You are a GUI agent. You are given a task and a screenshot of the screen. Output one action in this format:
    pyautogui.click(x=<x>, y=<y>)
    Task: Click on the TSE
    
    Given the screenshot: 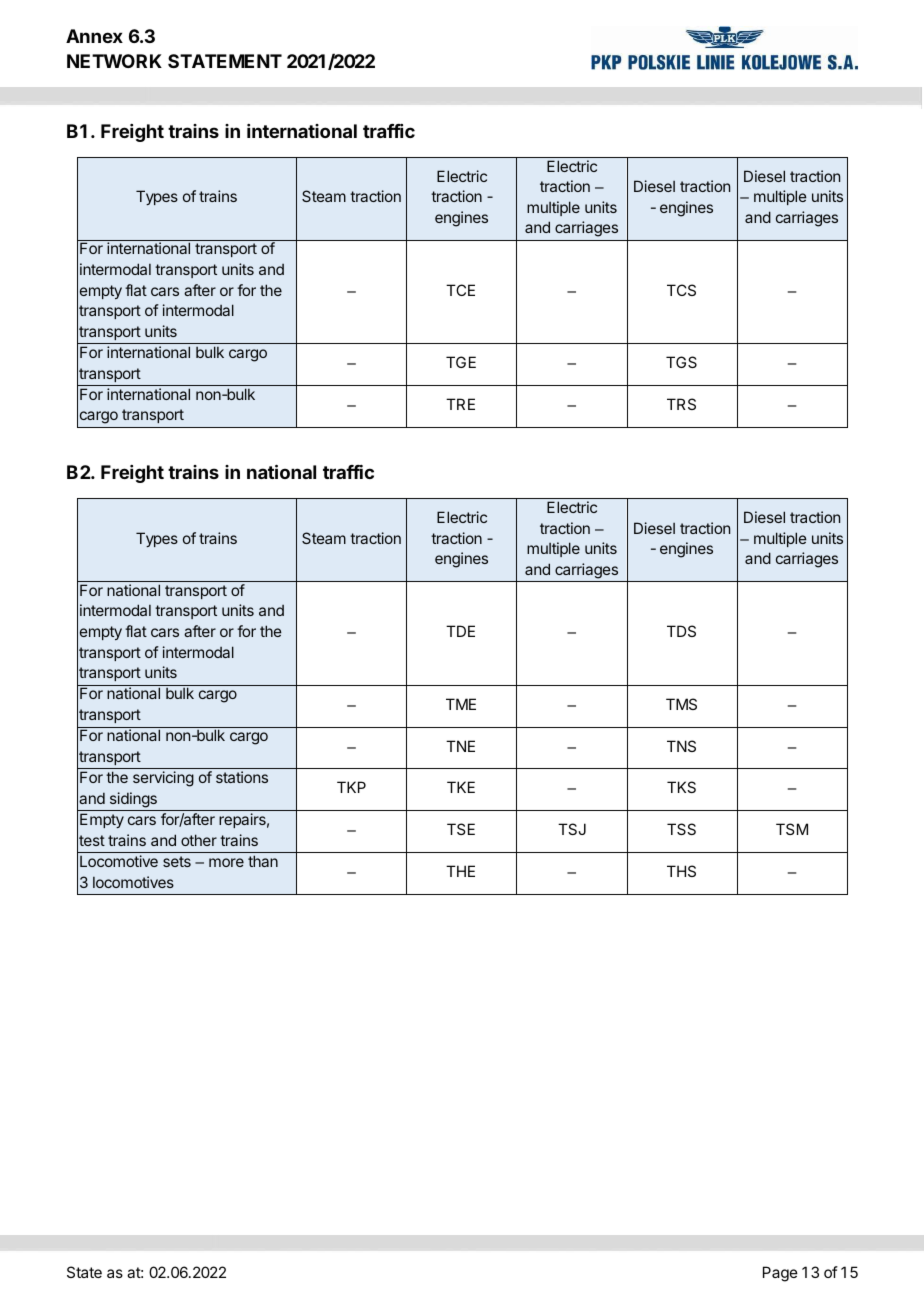 What is the action you would take?
    pyautogui.click(x=461, y=829)
